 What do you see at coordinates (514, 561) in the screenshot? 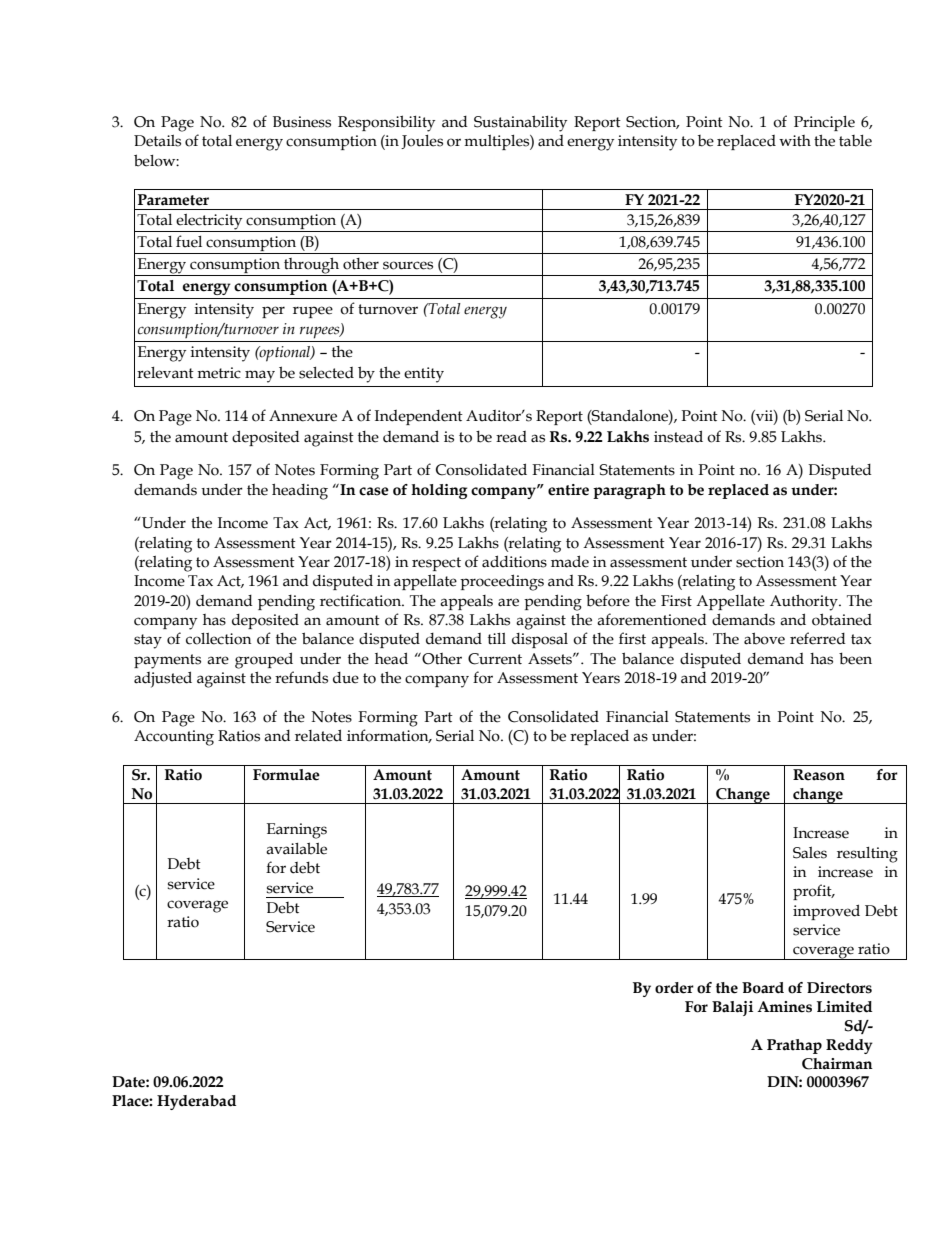
I see `additions` at bounding box center [514, 561].
